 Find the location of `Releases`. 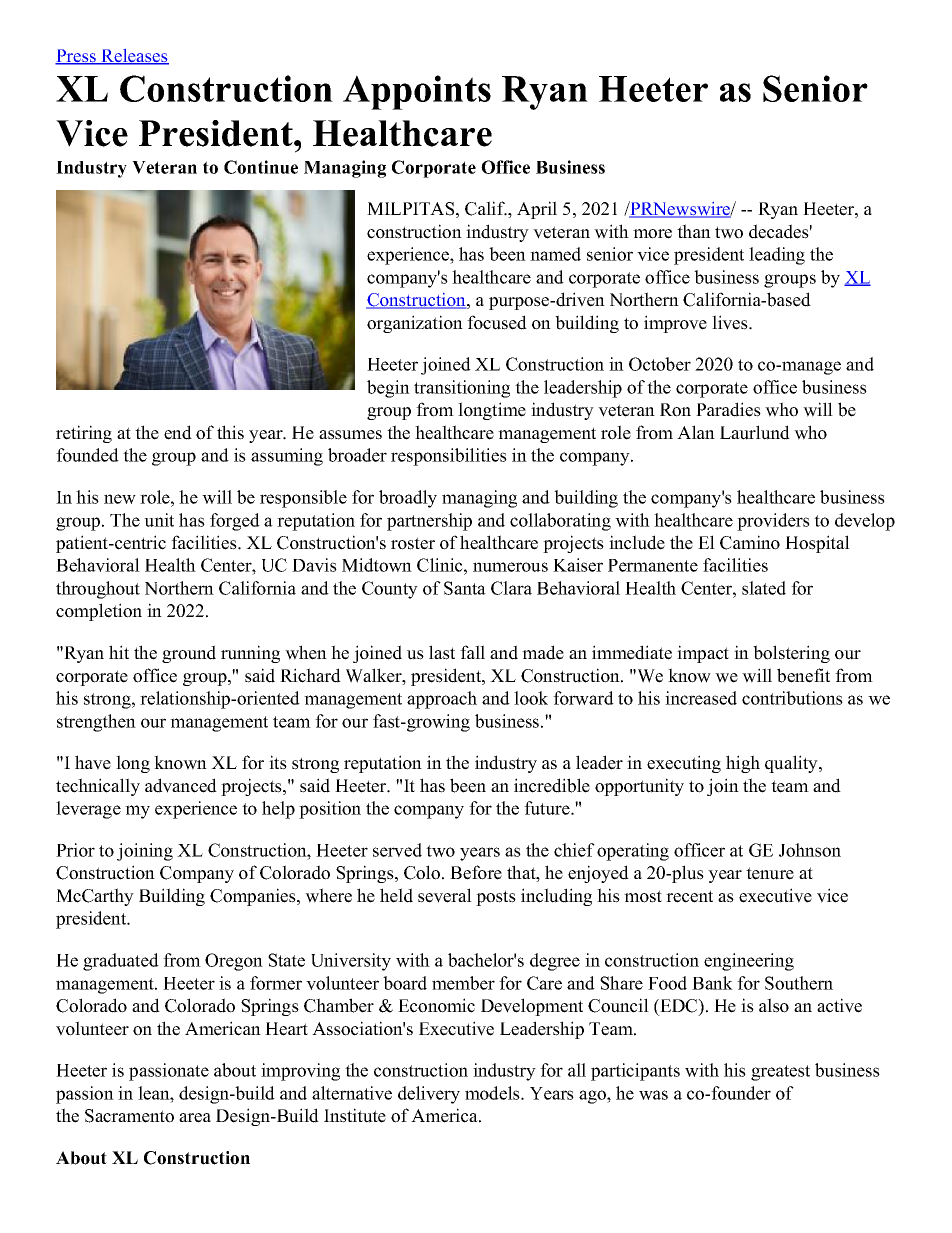

Releases is located at coordinates (134, 57).
